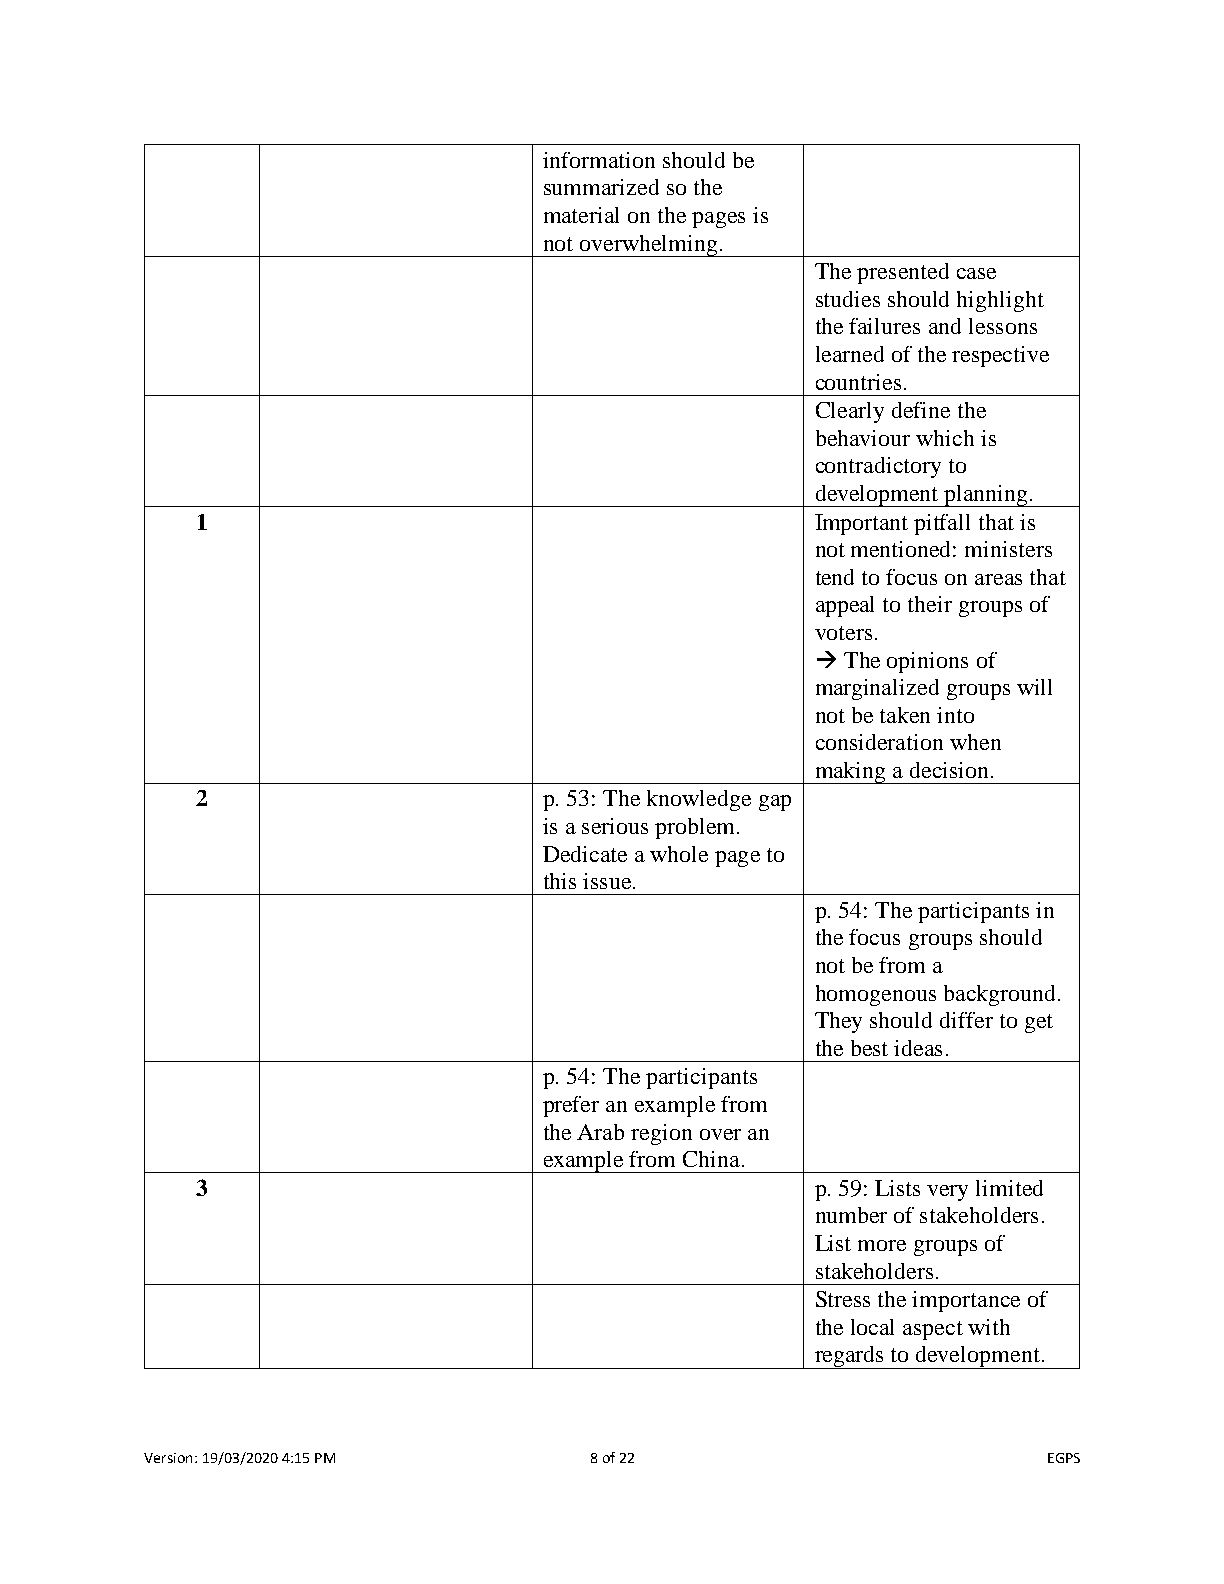 The width and height of the screenshot is (1224, 1584). Describe the element at coordinates (560, 881) in the screenshot. I see `this` at that location.
